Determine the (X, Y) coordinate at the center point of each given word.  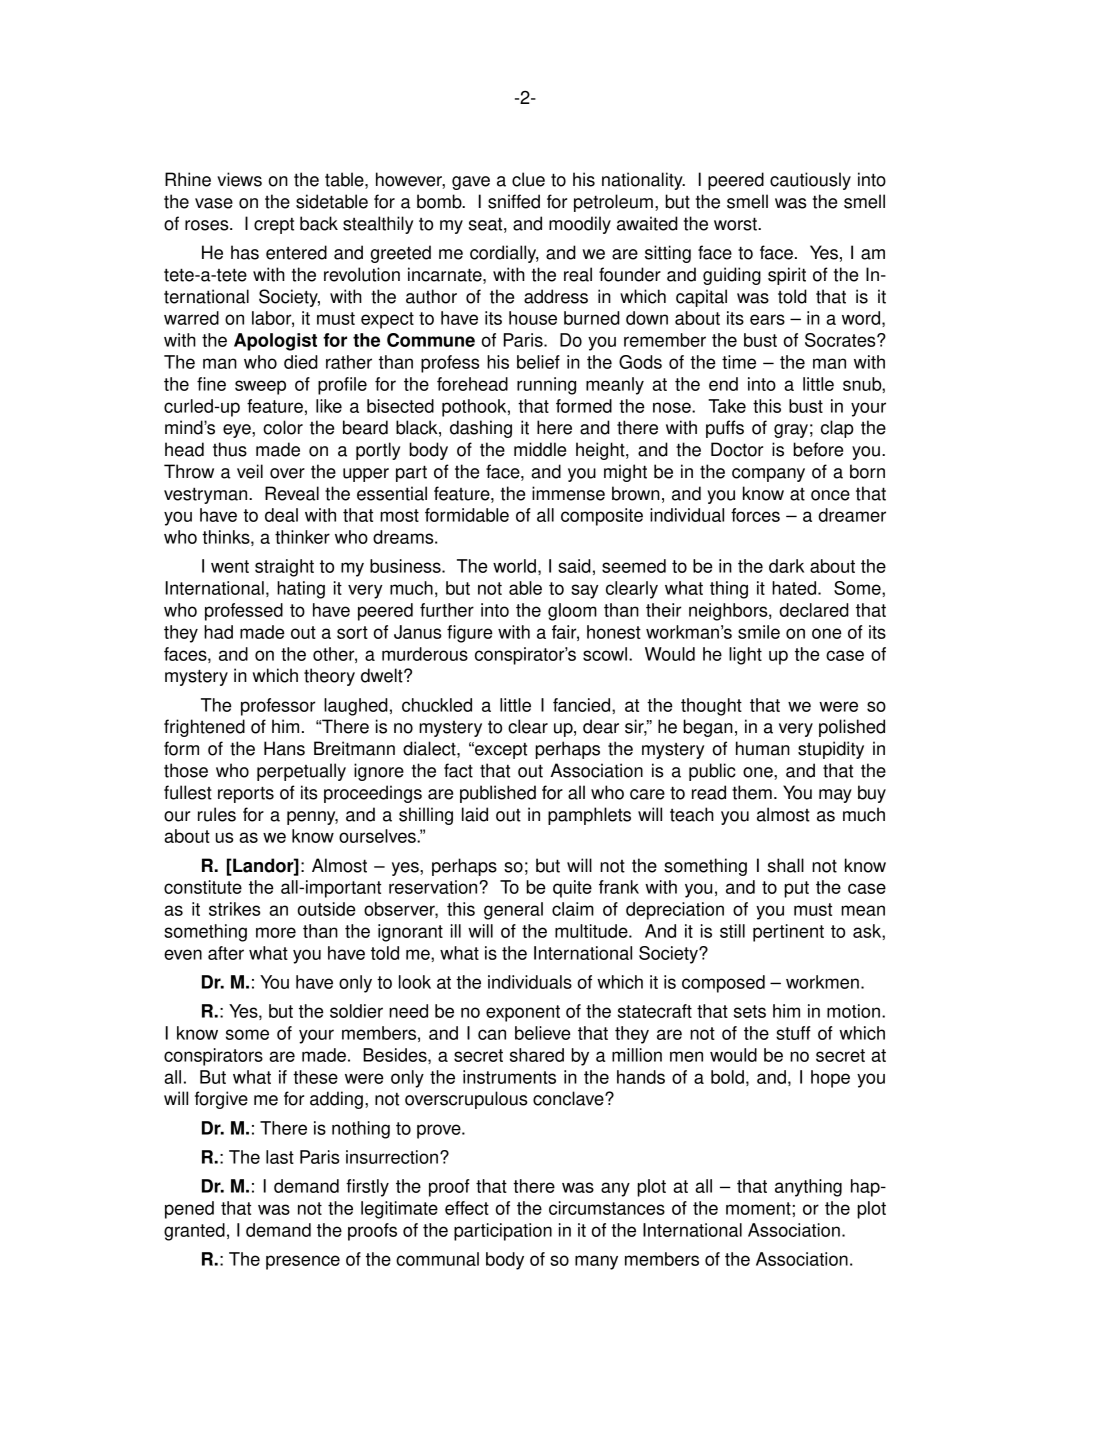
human (763, 748)
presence (303, 1262)
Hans (284, 748)
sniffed (514, 201)
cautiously (810, 181)
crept (274, 226)
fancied (583, 705)
